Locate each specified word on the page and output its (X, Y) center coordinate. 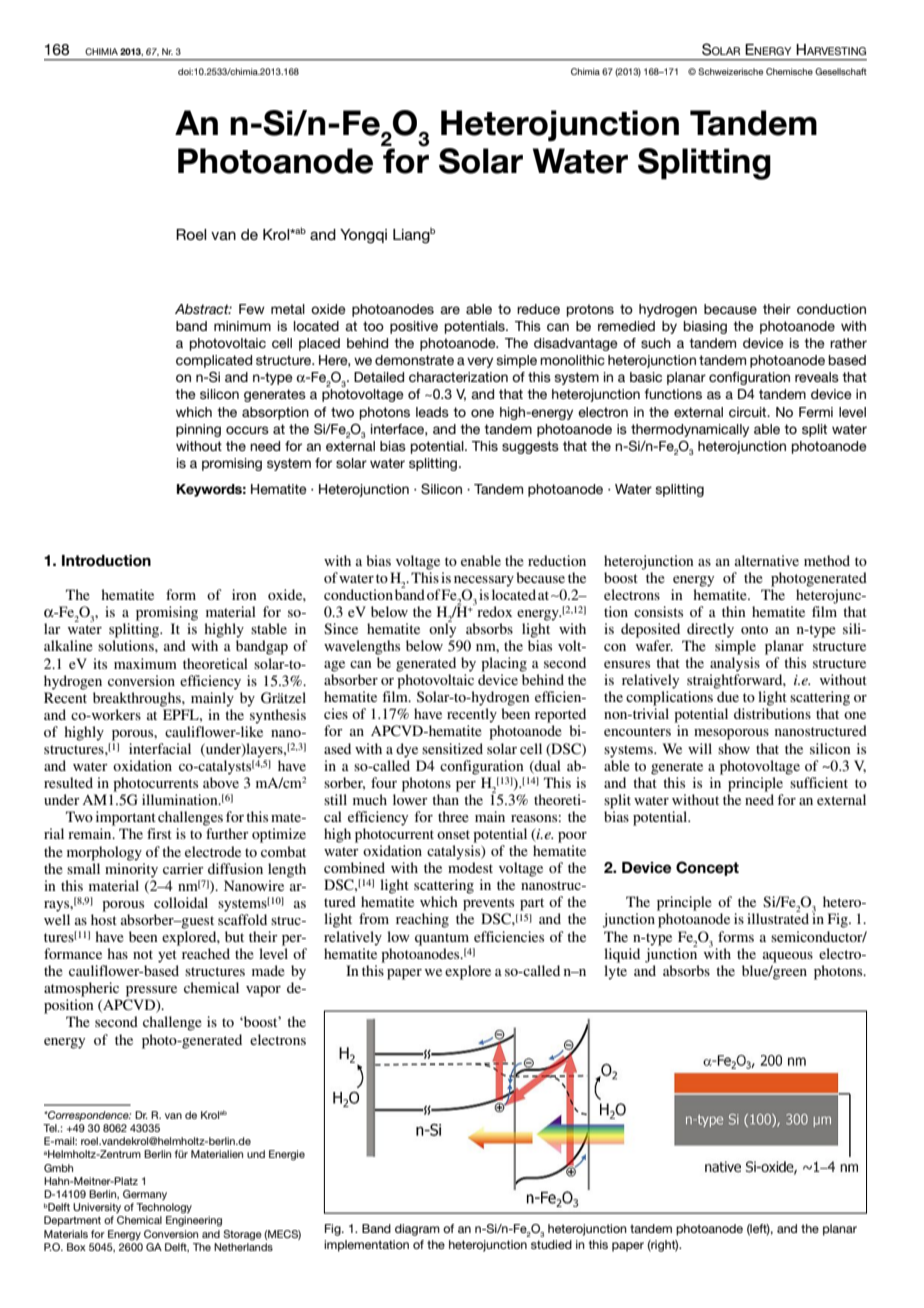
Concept (707, 868)
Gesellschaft (841, 71)
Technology (164, 1208)
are (450, 310)
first (159, 833)
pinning (198, 430)
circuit (749, 412)
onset (453, 834)
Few (252, 309)
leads (432, 412)
